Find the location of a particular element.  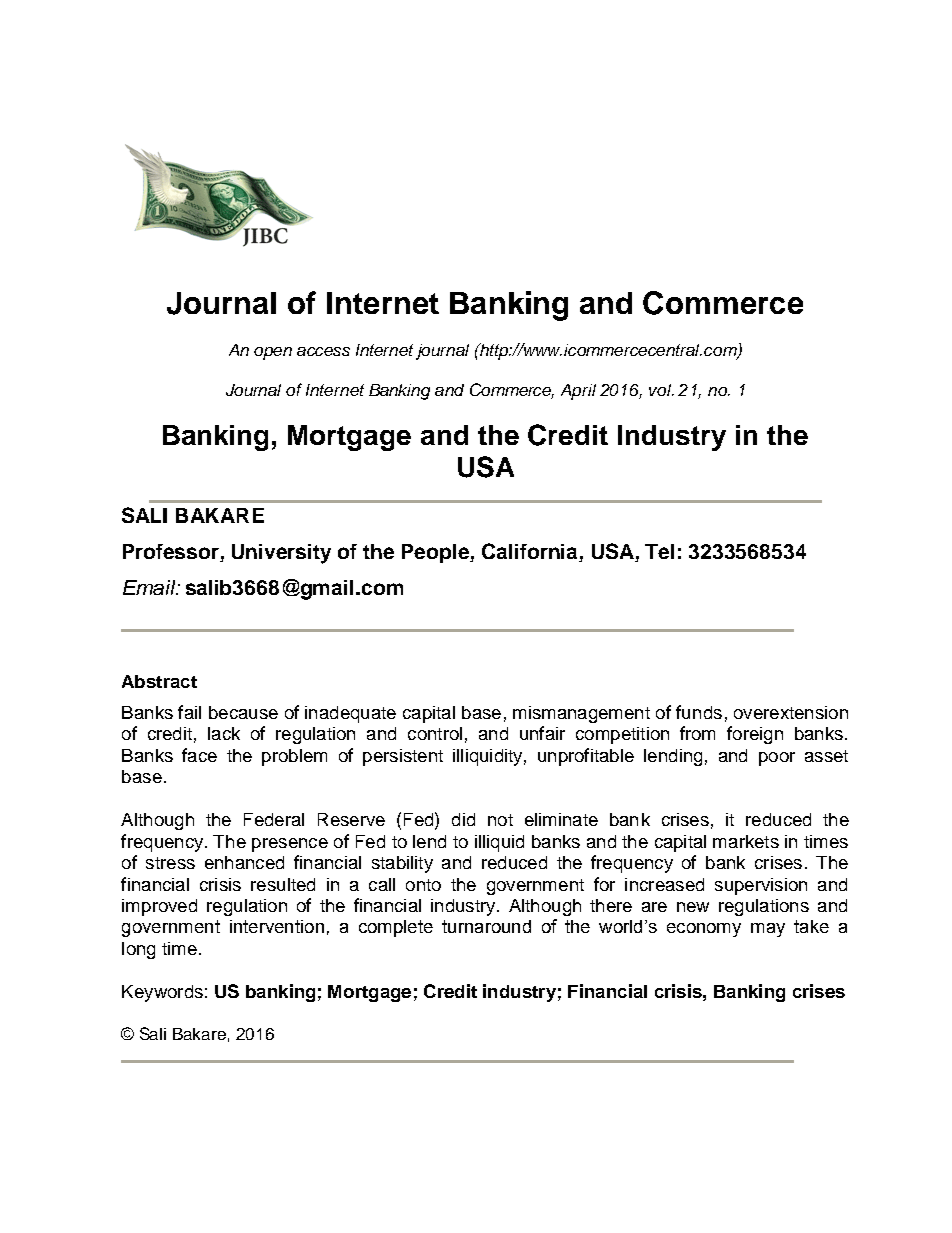

not is located at coordinates (500, 820).
